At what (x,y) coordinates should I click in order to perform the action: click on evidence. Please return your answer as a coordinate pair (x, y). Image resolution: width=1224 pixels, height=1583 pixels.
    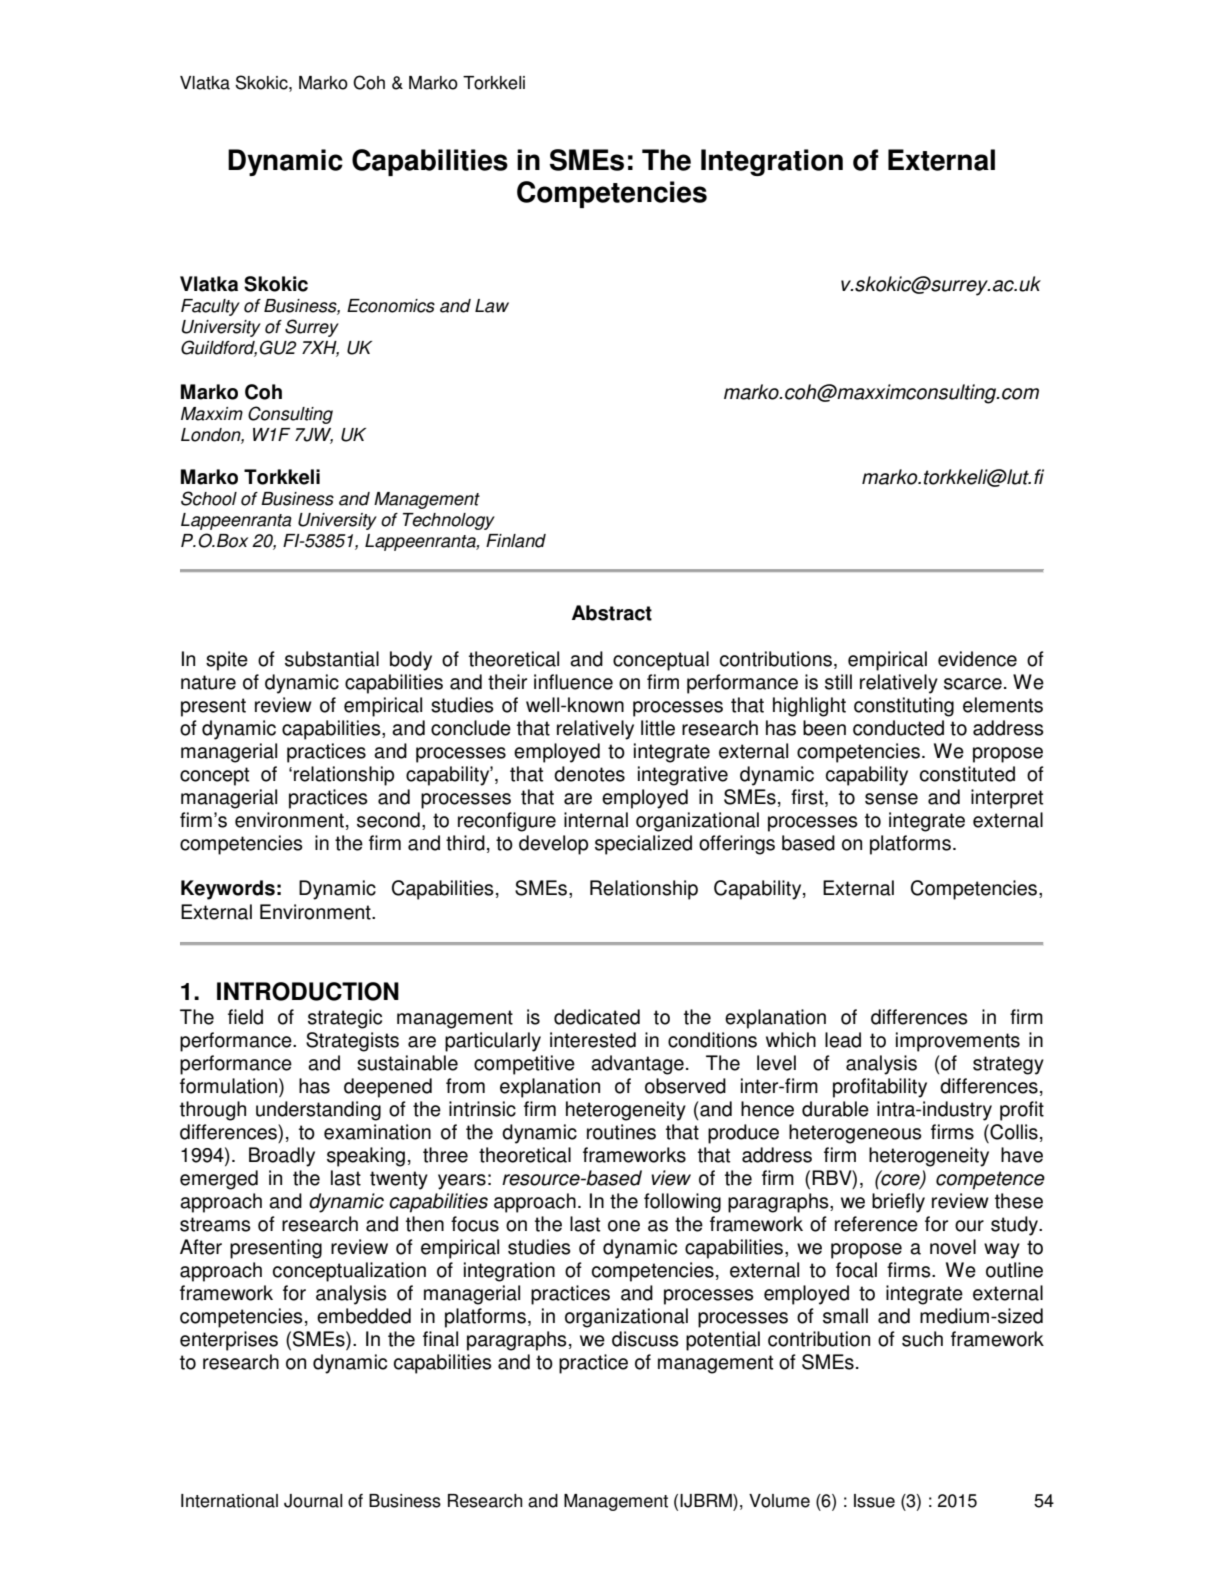
    Looking at the image, I should click on (977, 659).
